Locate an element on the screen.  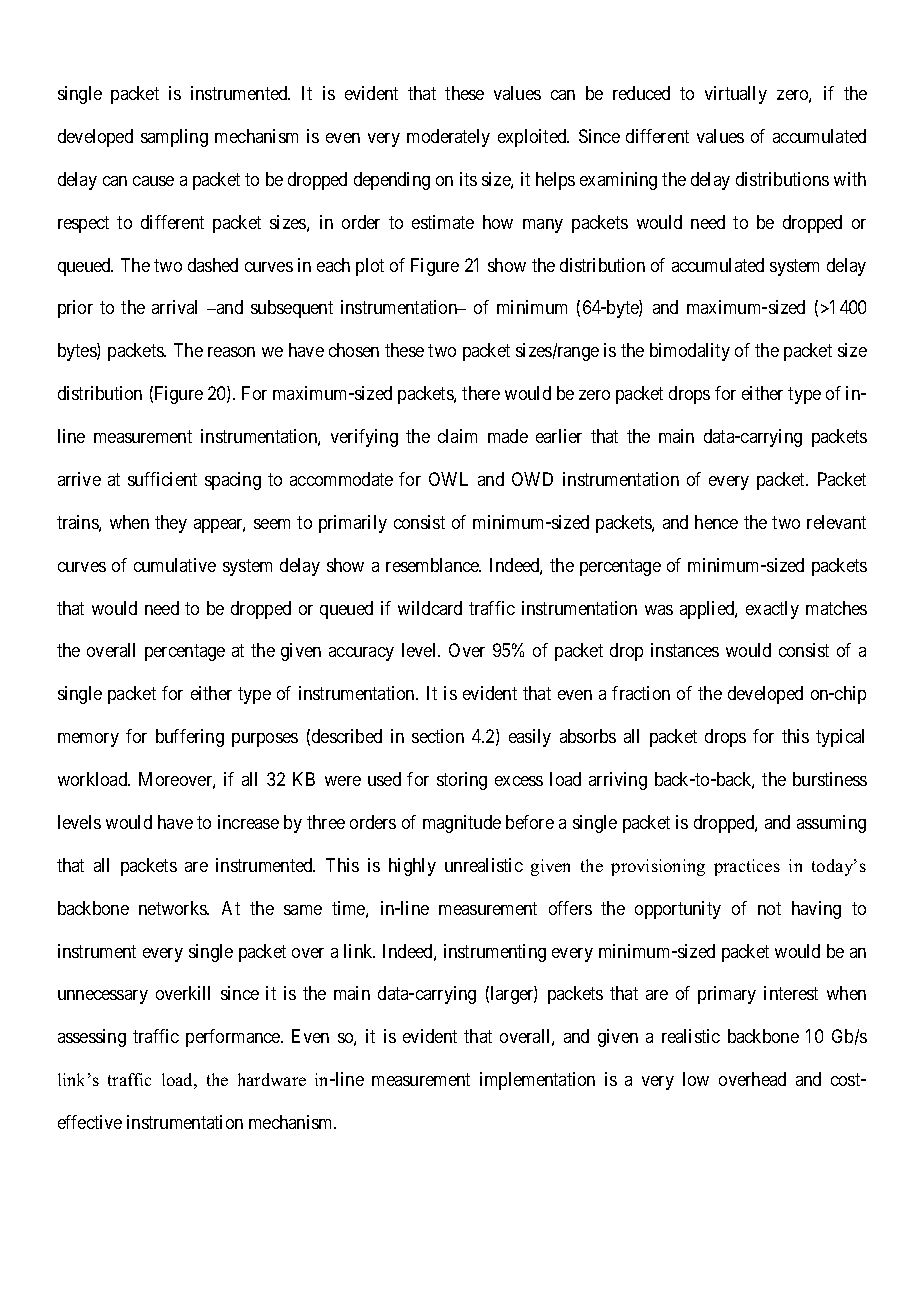
moderately is located at coordinates (448, 138).
